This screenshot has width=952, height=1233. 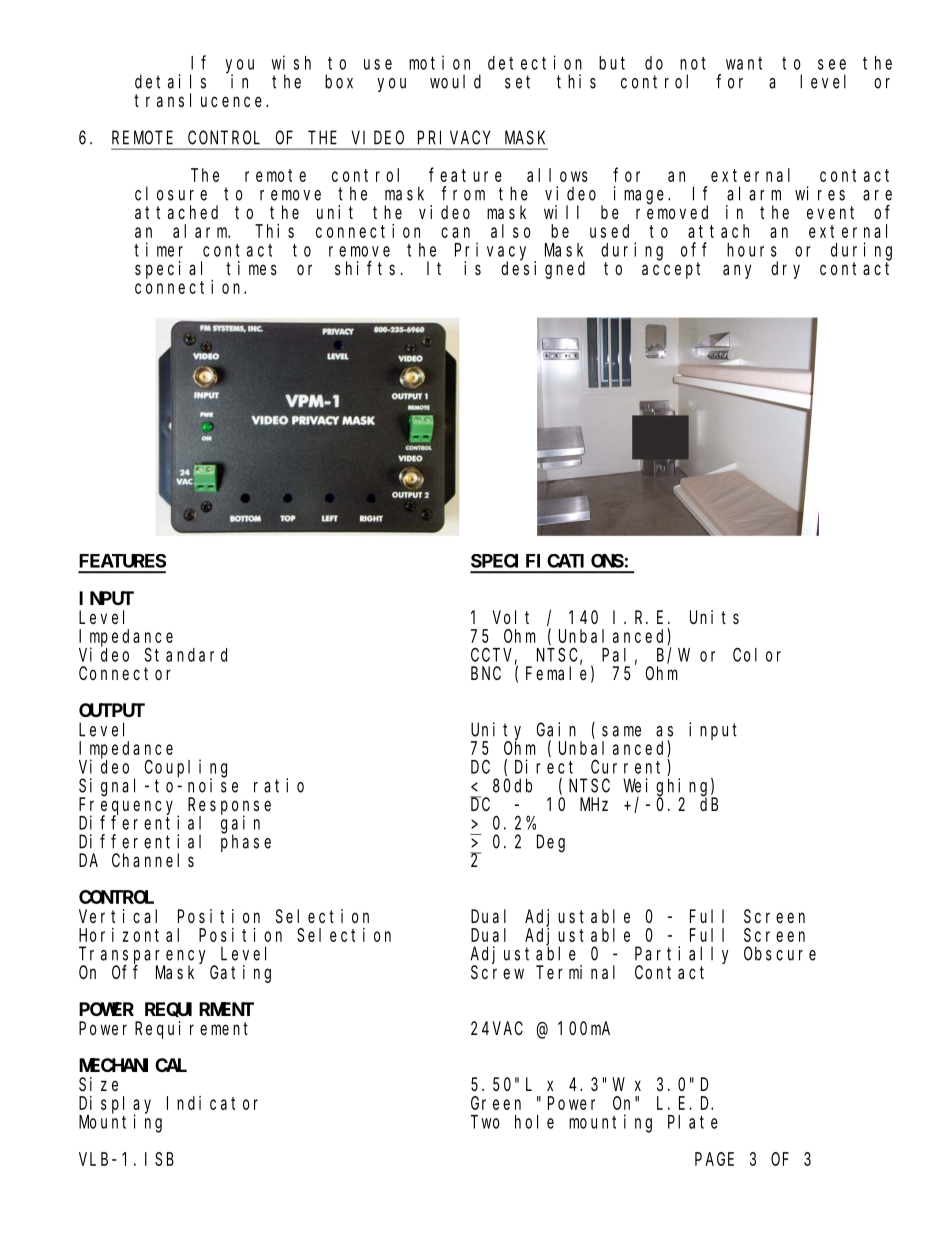 What do you see at coordinates (133, 1065) in the screenshot?
I see `MECHANICAL` at bounding box center [133, 1065].
